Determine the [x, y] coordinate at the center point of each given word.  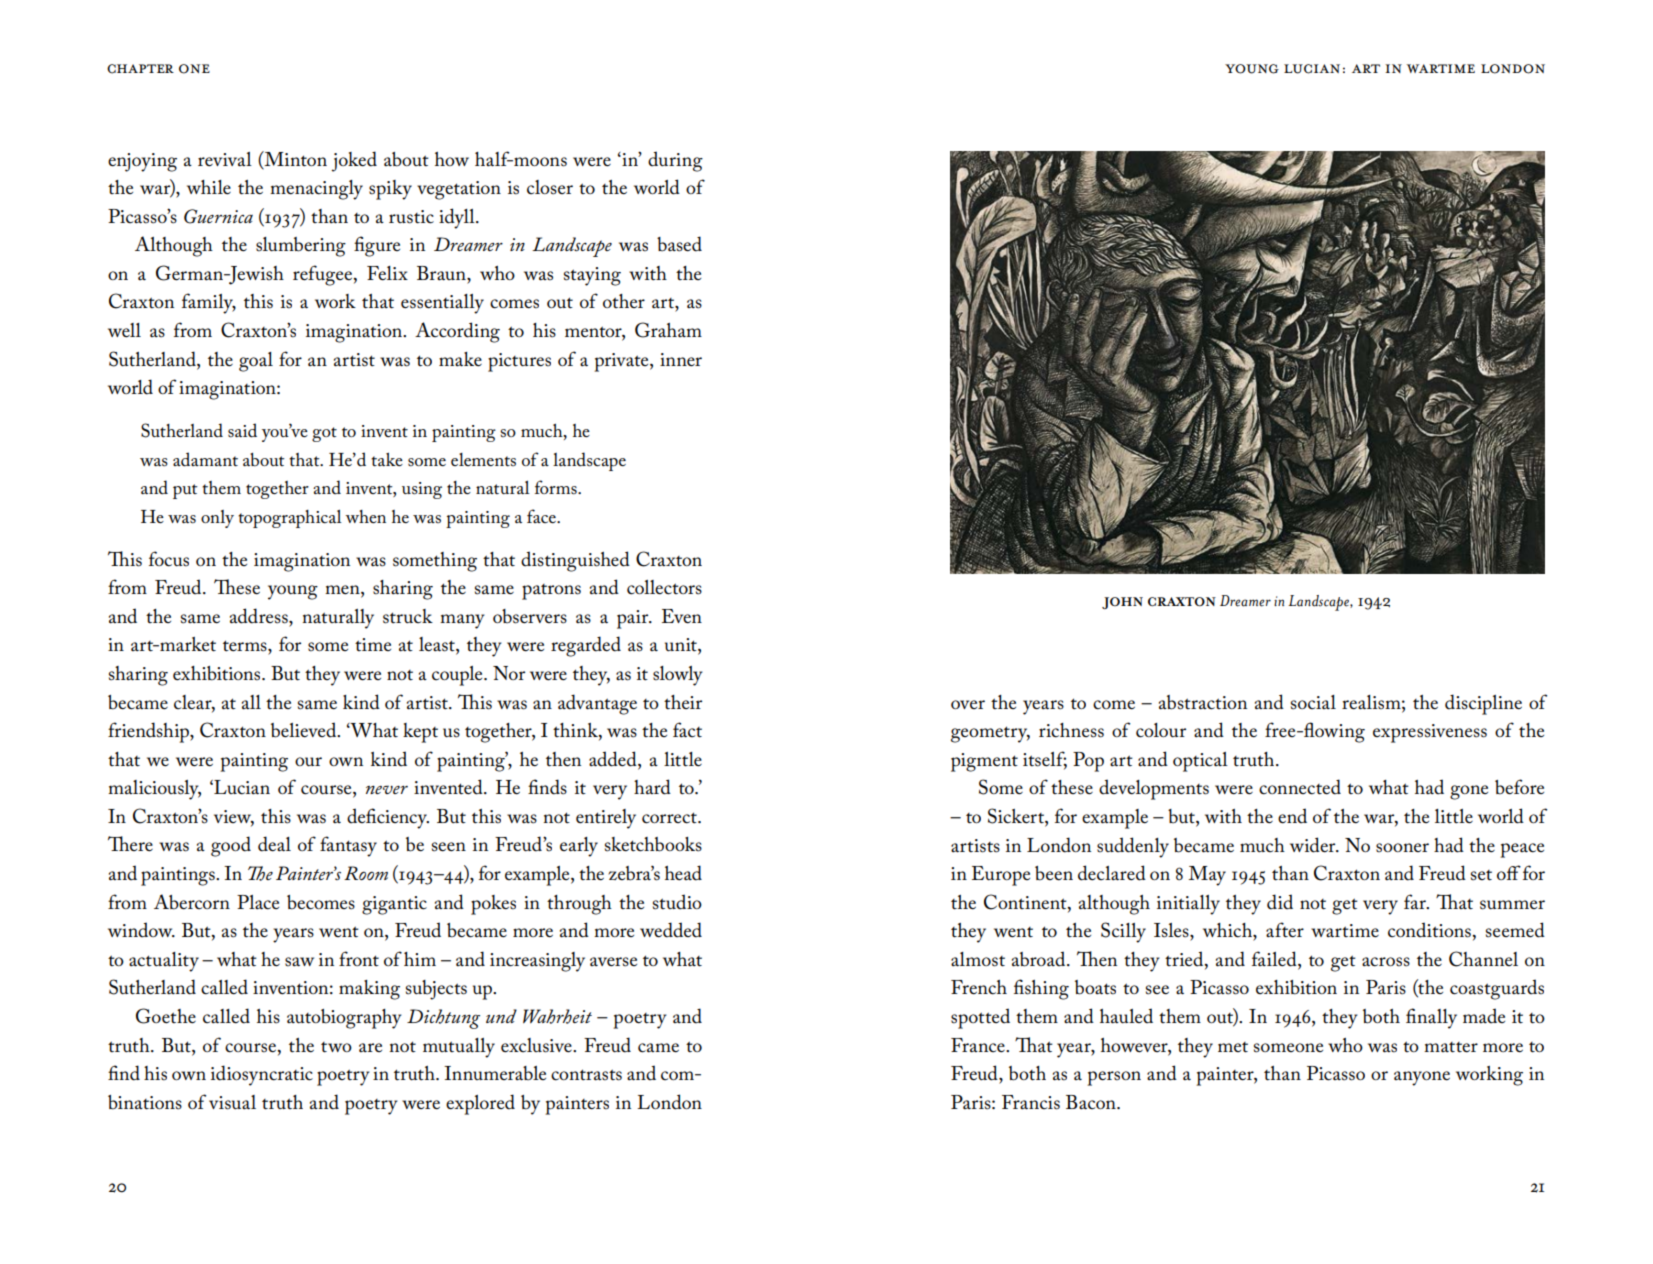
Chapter [140, 69]
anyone [1422, 1078]
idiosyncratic [262, 1075]
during [675, 161]
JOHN [1122, 603]
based [679, 244]
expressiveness [1430, 733]
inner [681, 360]
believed [305, 730]
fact [687, 730]
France [979, 1045]
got [324, 434]
